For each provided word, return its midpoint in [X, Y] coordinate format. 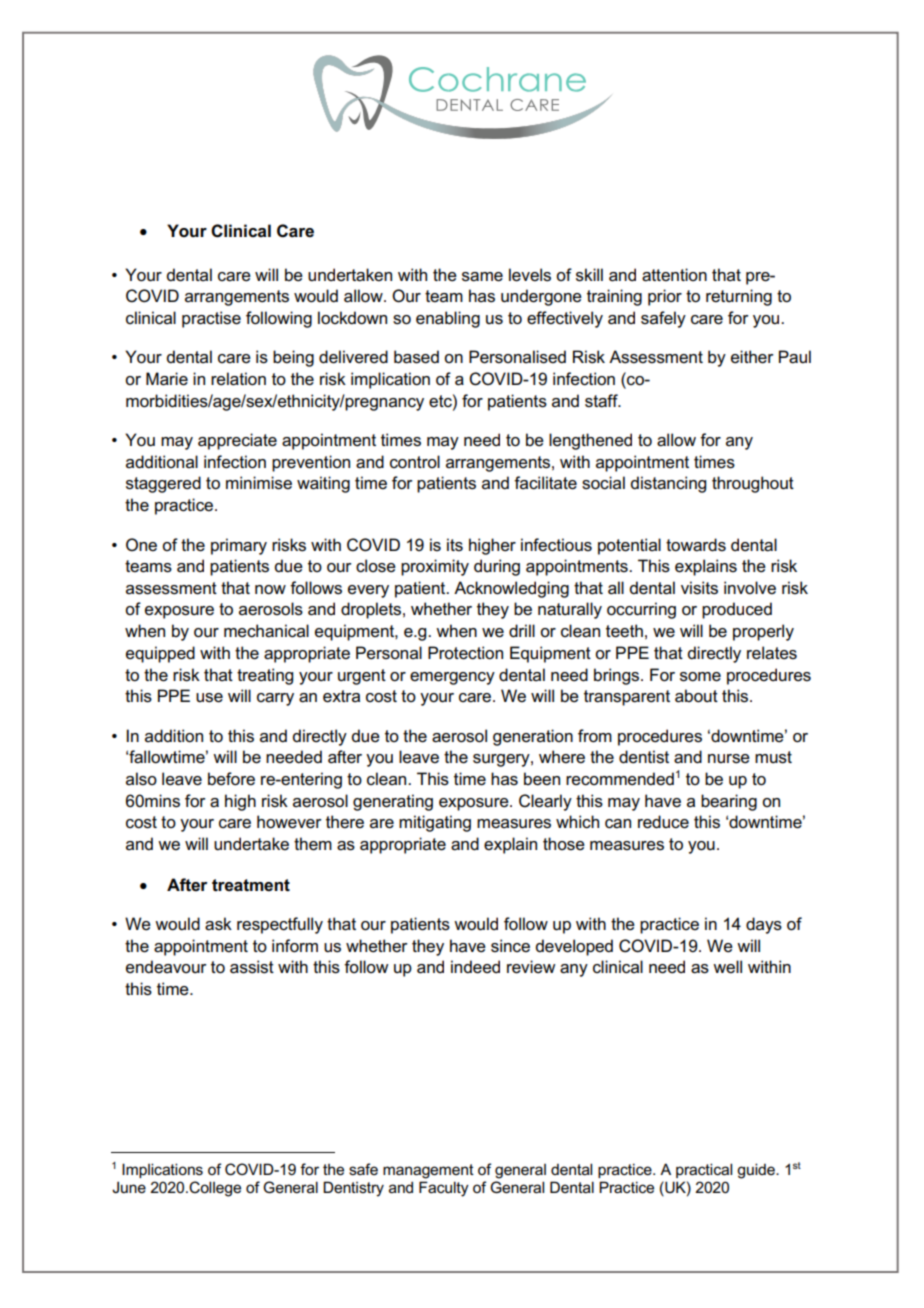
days [764, 925]
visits [699, 588]
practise [211, 319]
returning [739, 297]
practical [704, 1170]
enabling [448, 319]
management [428, 1171]
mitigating [435, 823]
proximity [435, 567]
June [129, 1187]
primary [239, 546]
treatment [251, 885]
